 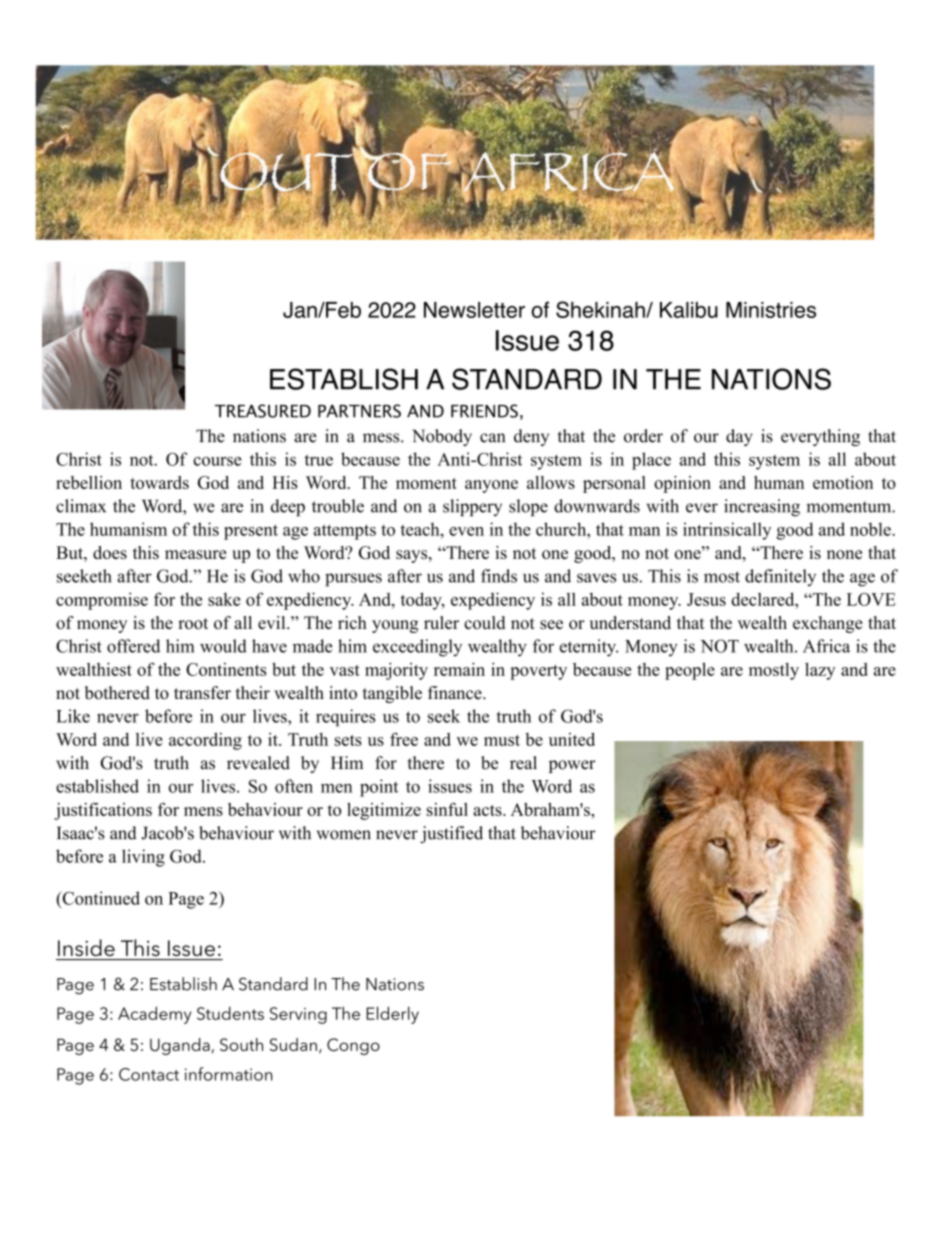 What do you see at coordinates (392, 1015) in the screenshot?
I see `Elderly` at bounding box center [392, 1015].
